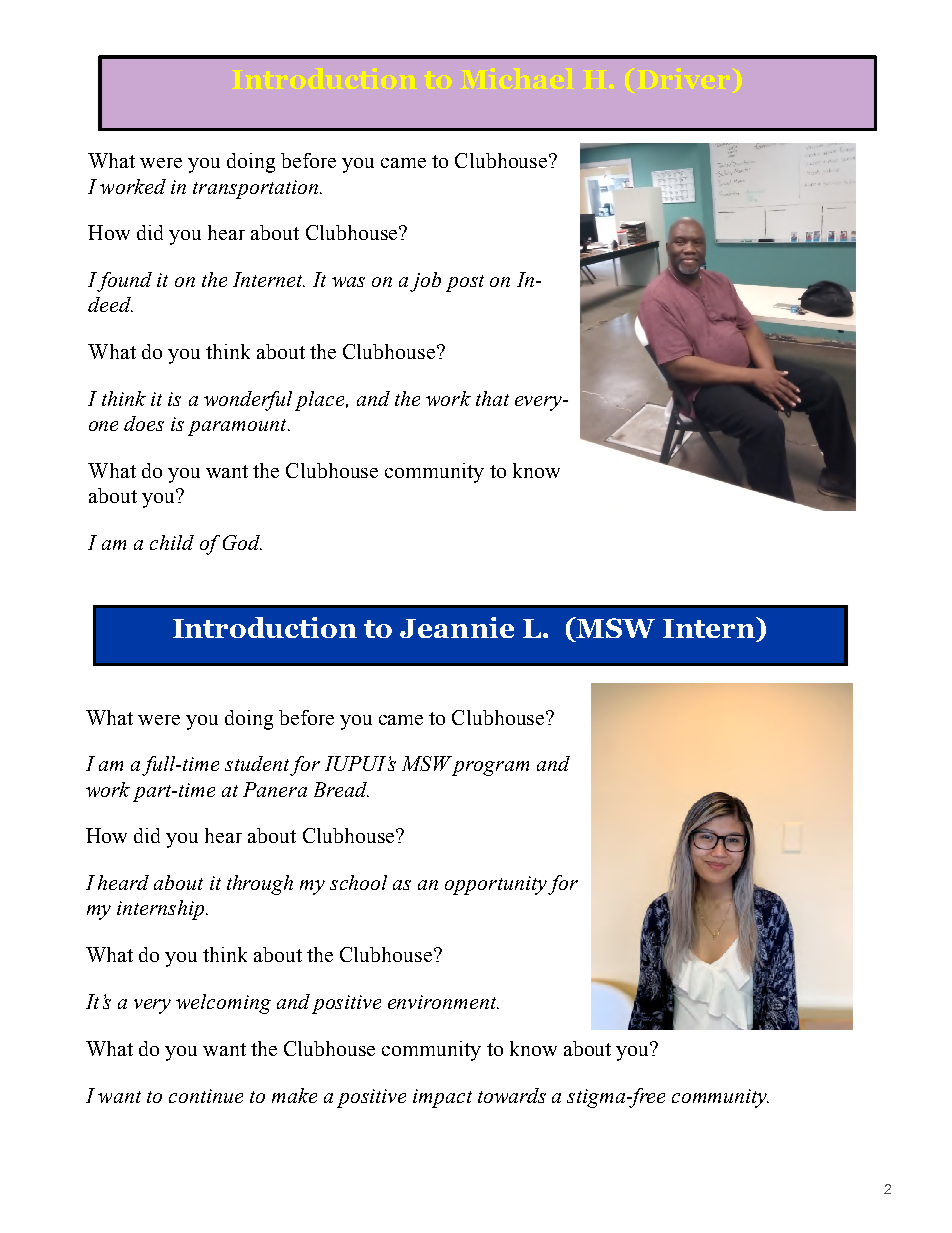 The height and width of the screenshot is (1233, 952). I want to click on make, so click(294, 1095).
